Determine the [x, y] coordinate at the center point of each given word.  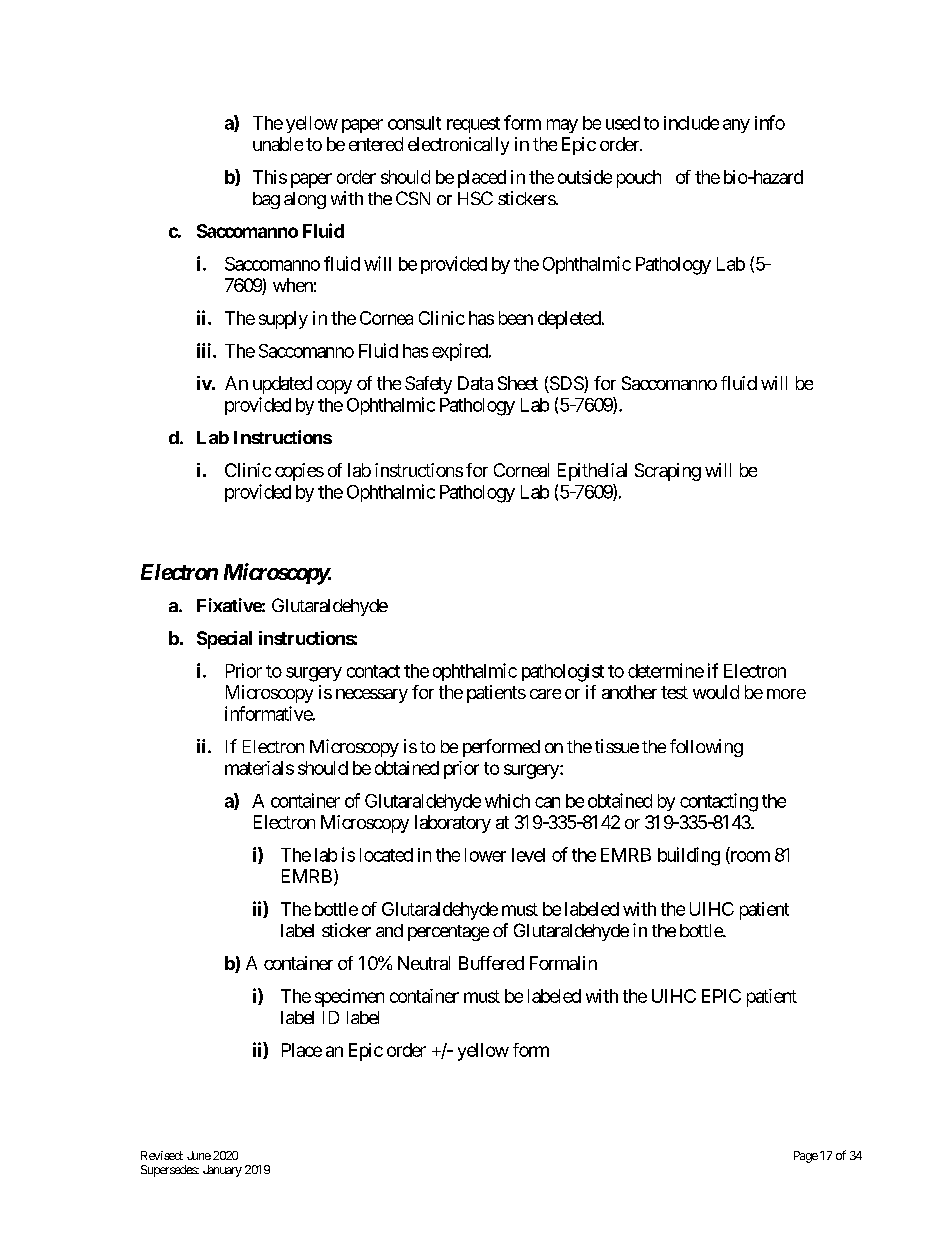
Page [806, 1157]
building [689, 856]
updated [282, 385]
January [222, 1171]
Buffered [491, 963]
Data [475, 383]
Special [224, 640]
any [736, 126]
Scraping [668, 472]
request [473, 125]
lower [485, 855]
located [386, 855]
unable [278, 144]
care [545, 694]
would [716, 692]
